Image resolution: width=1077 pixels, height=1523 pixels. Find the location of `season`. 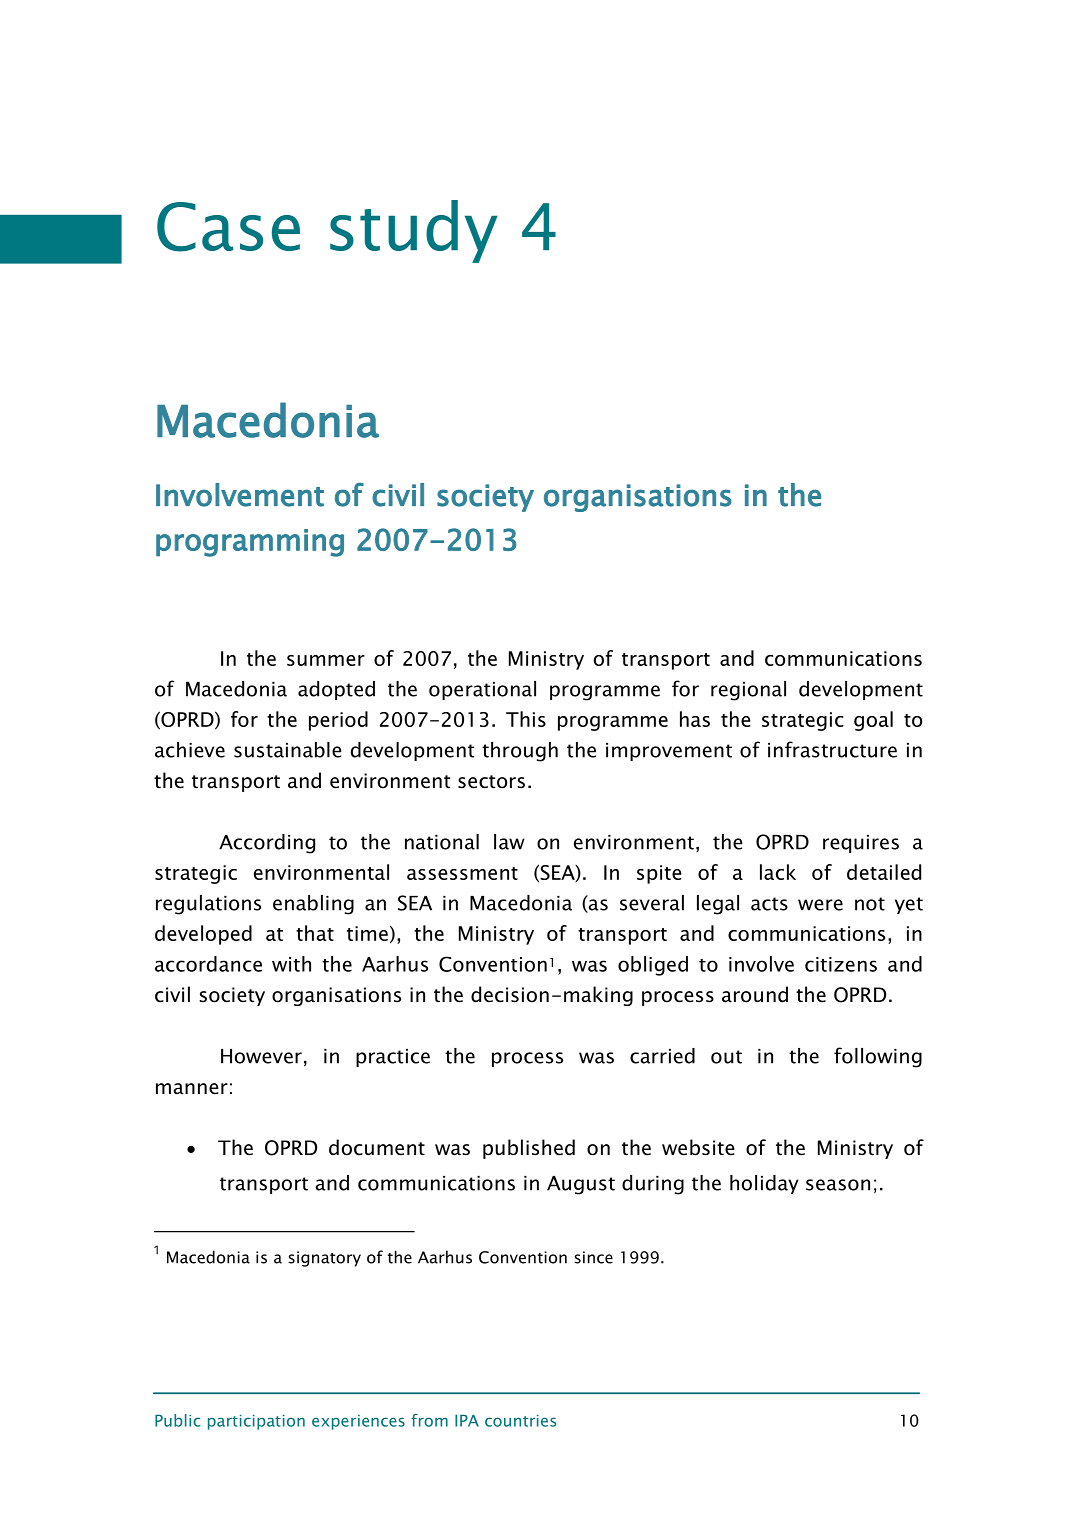

season is located at coordinates (838, 1185).
